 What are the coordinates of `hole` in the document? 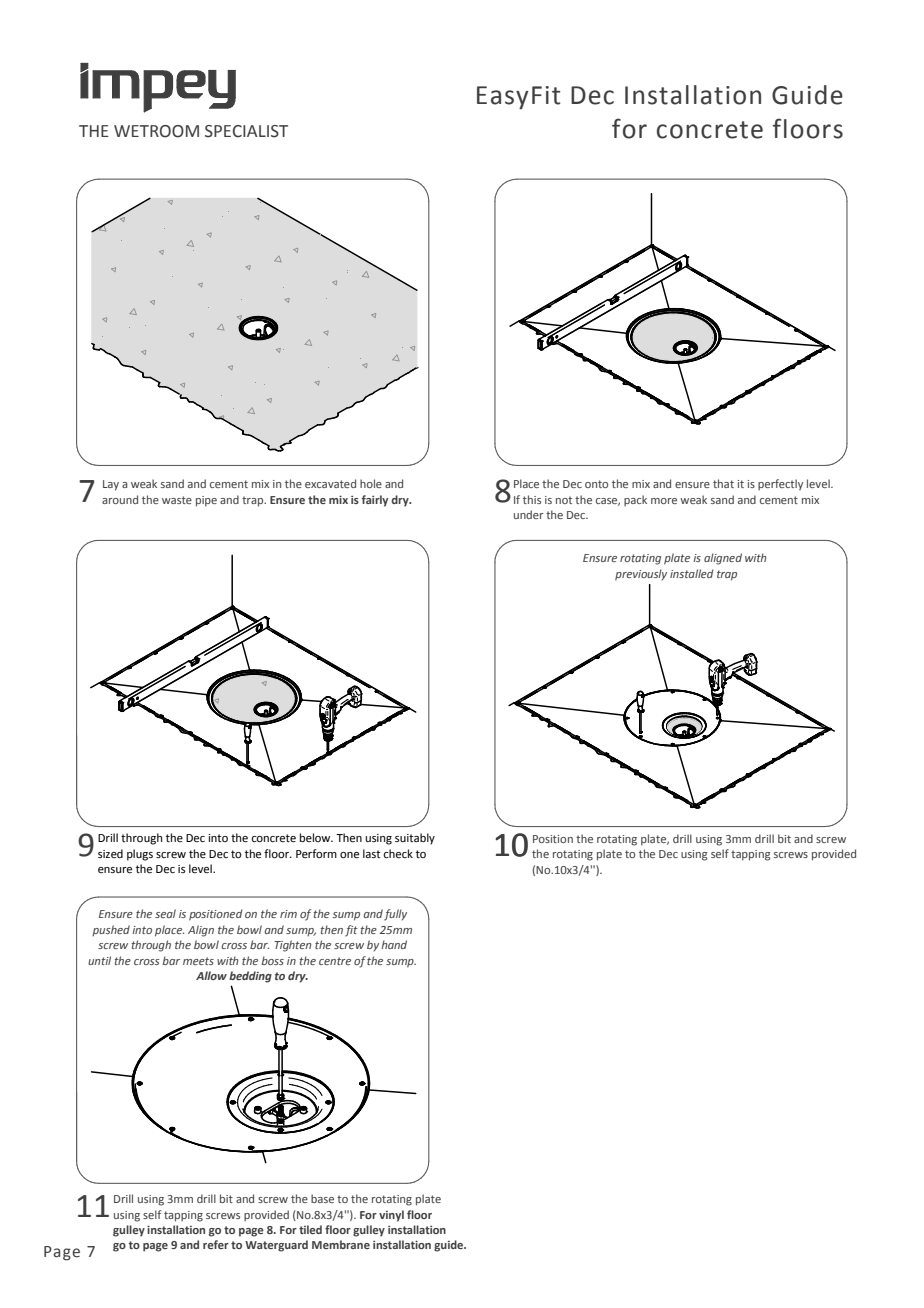 It's located at (371, 483).
